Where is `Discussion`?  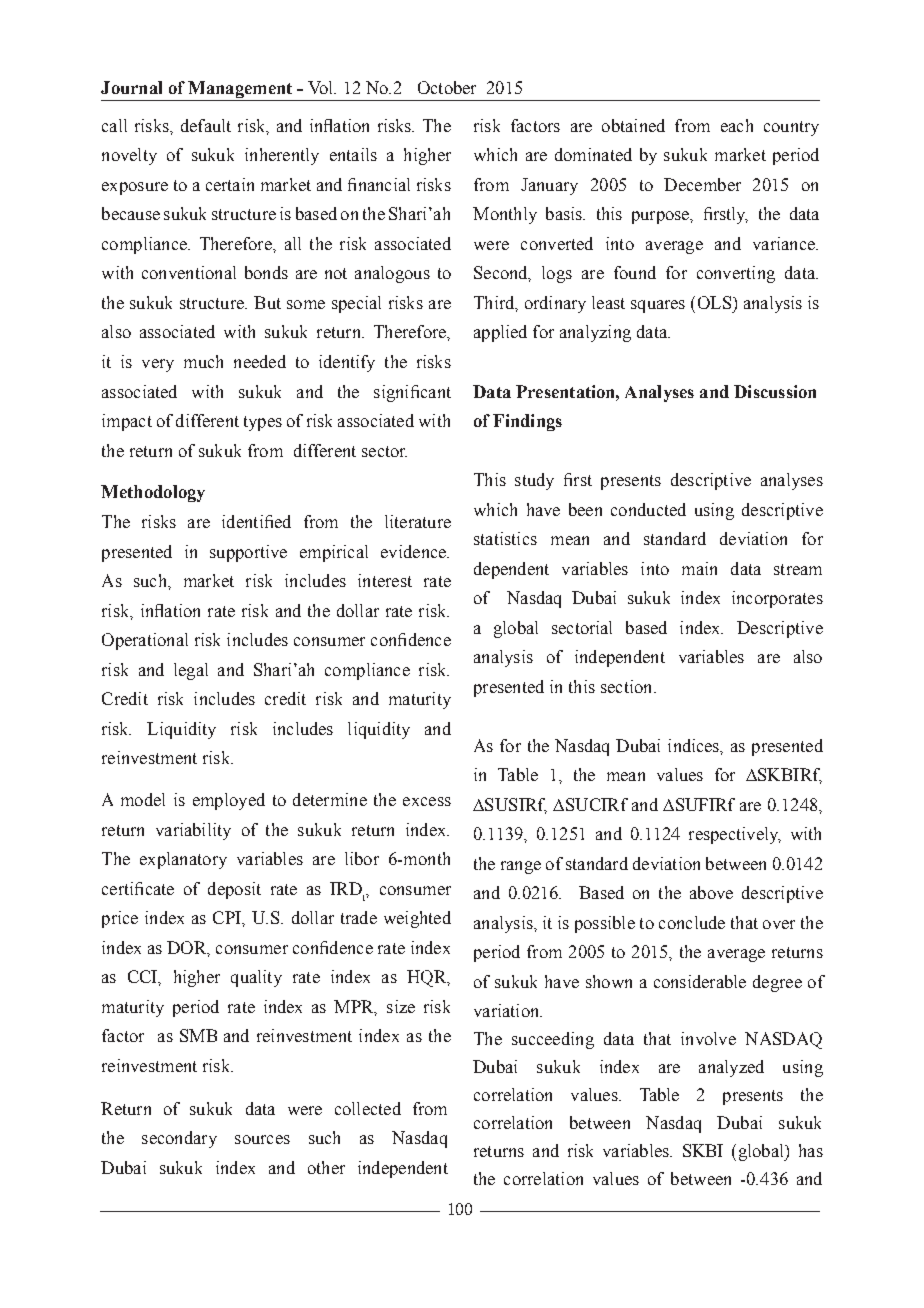 Discussion is located at coordinates (775, 391).
